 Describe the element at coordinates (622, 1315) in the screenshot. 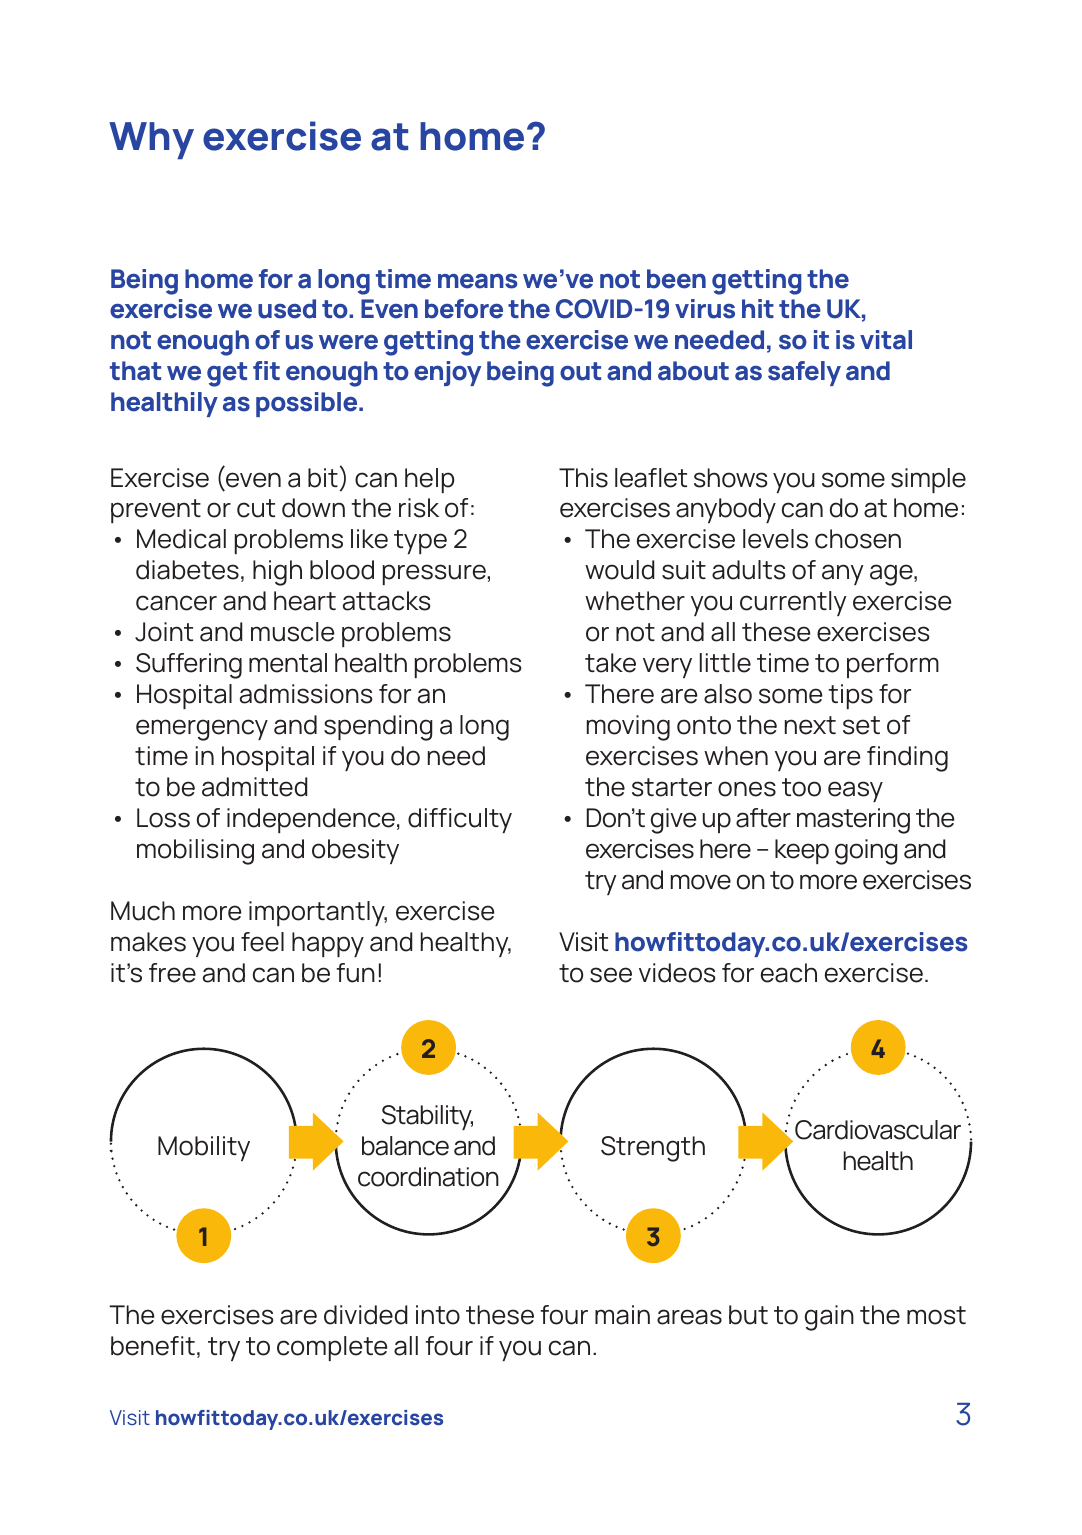

I see `main` at that location.
